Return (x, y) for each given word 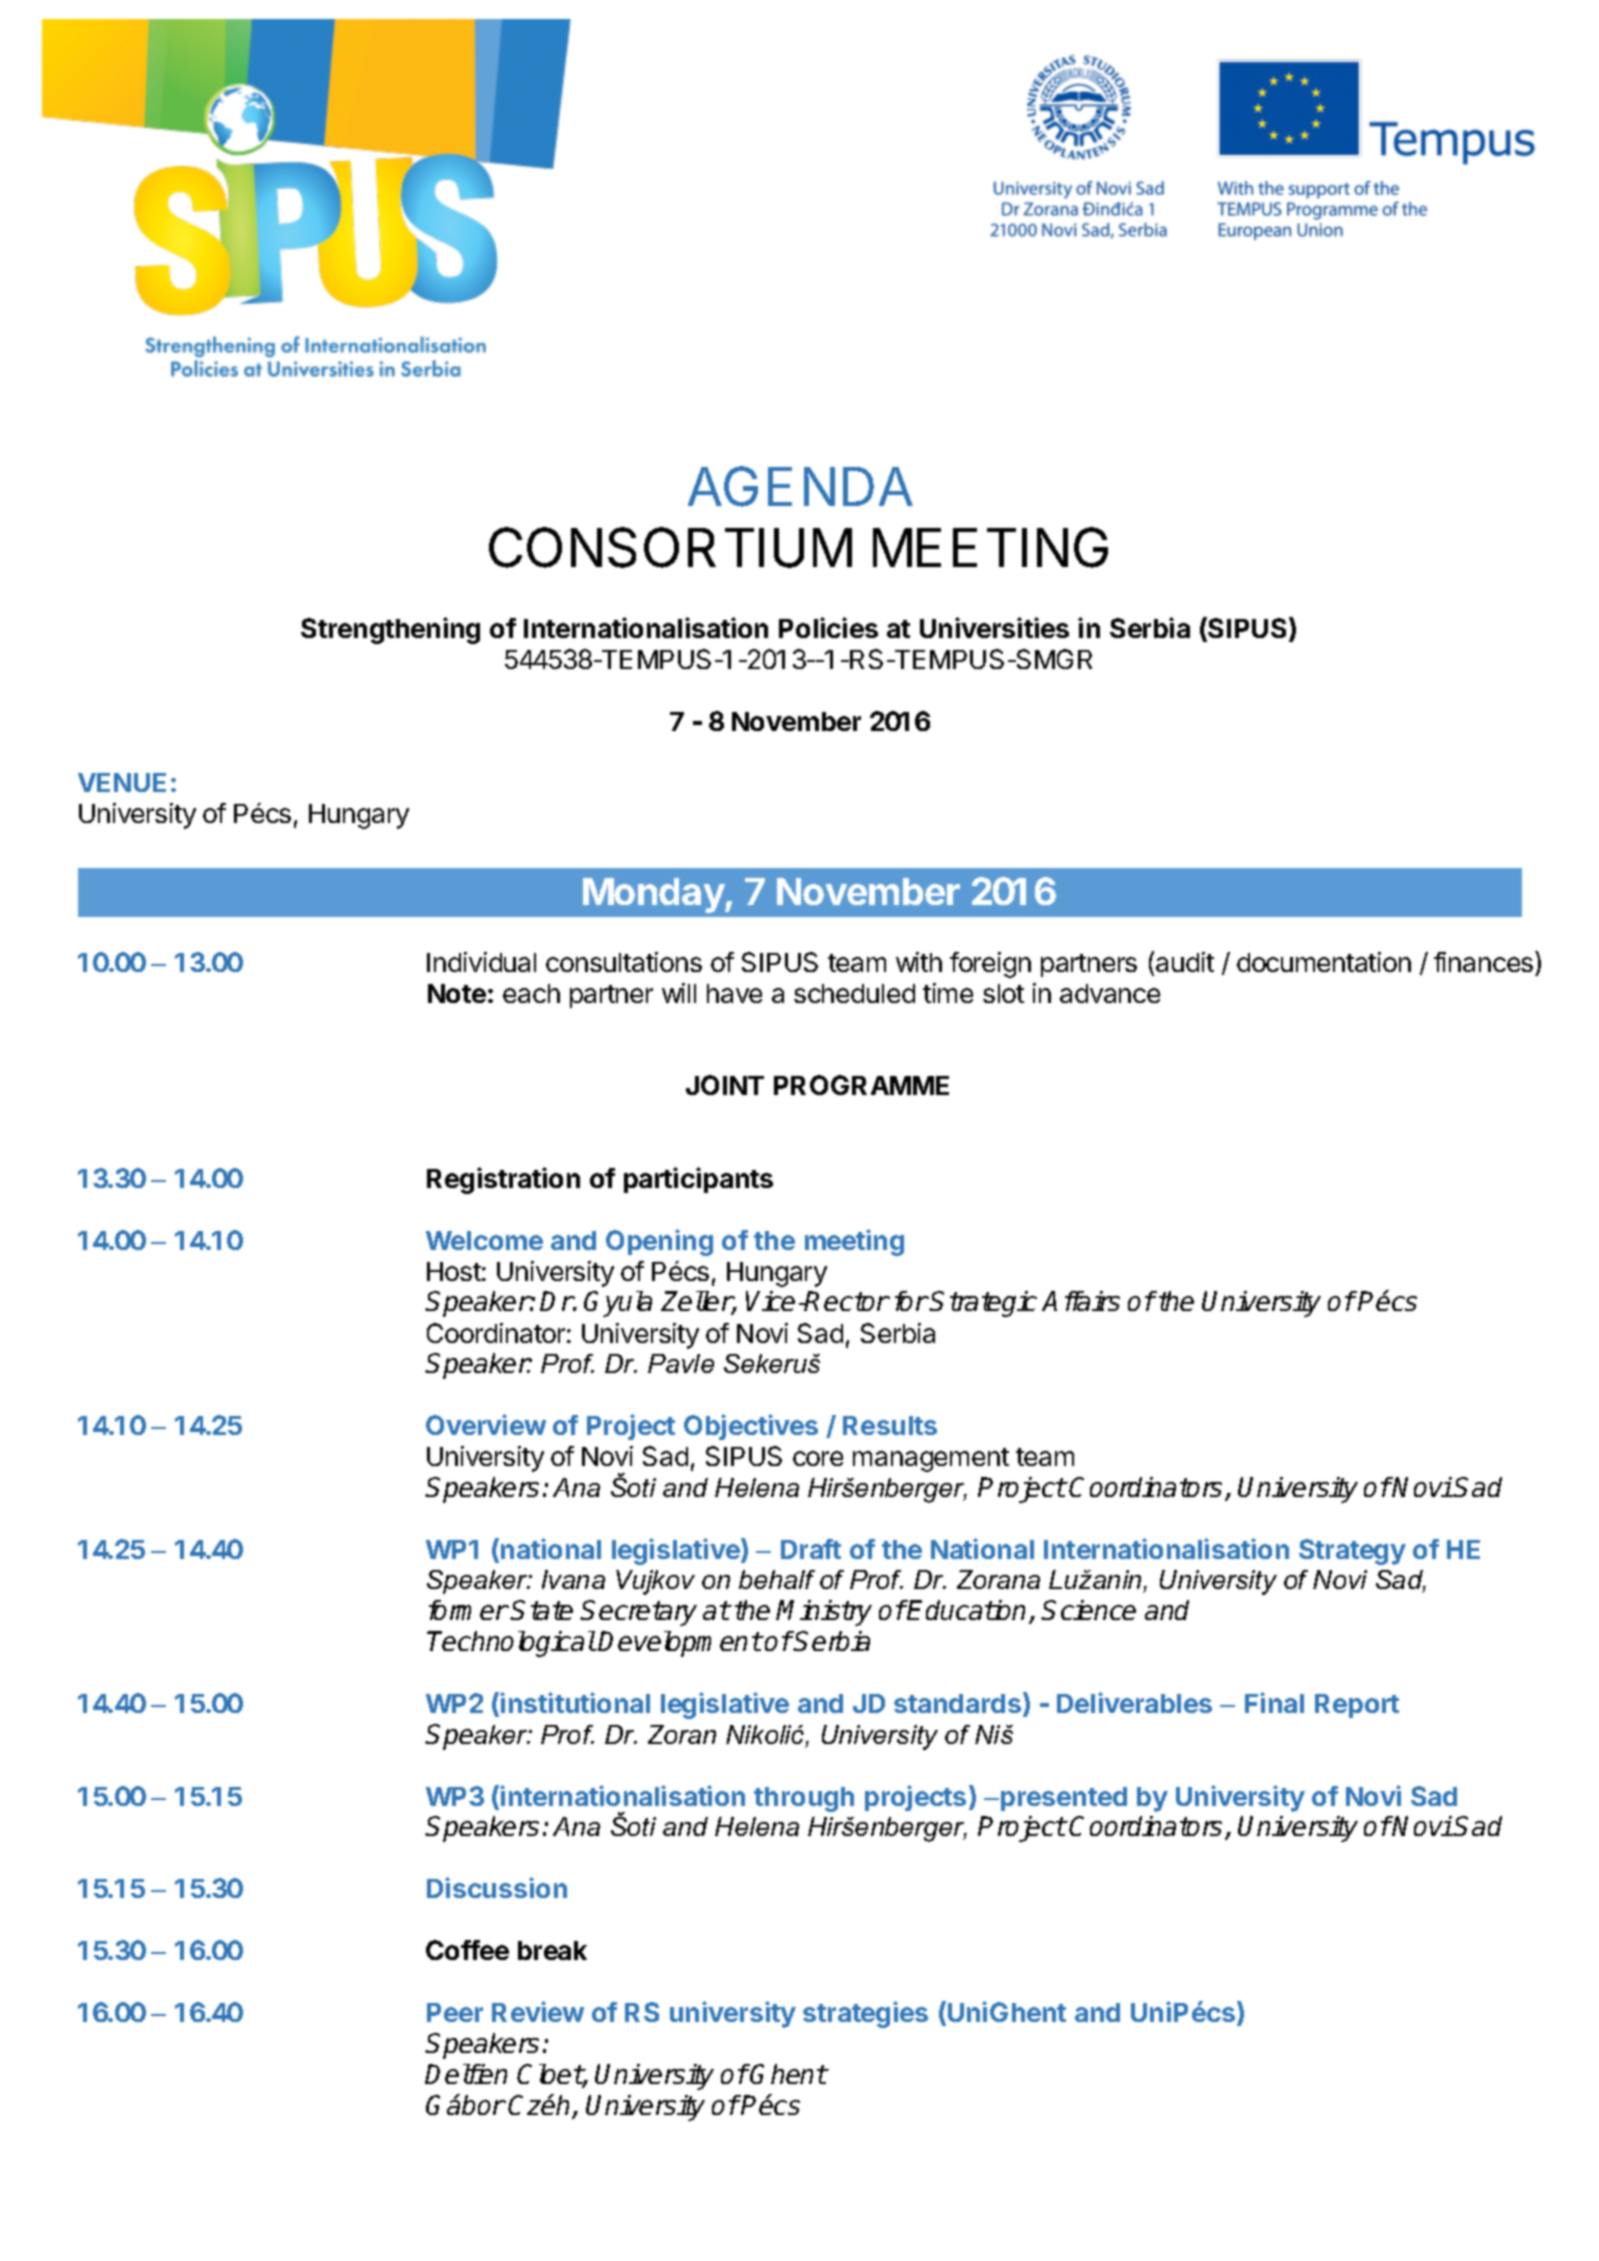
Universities (994, 627)
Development (679, 1644)
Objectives (751, 1427)
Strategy (1352, 1552)
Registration (503, 1180)
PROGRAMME (861, 1085)
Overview (486, 1424)
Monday (654, 895)
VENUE (122, 782)
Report (1357, 1706)
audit (1185, 962)
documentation (1324, 962)
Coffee (467, 1950)
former (468, 1610)
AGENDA (800, 486)
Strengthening (390, 630)
